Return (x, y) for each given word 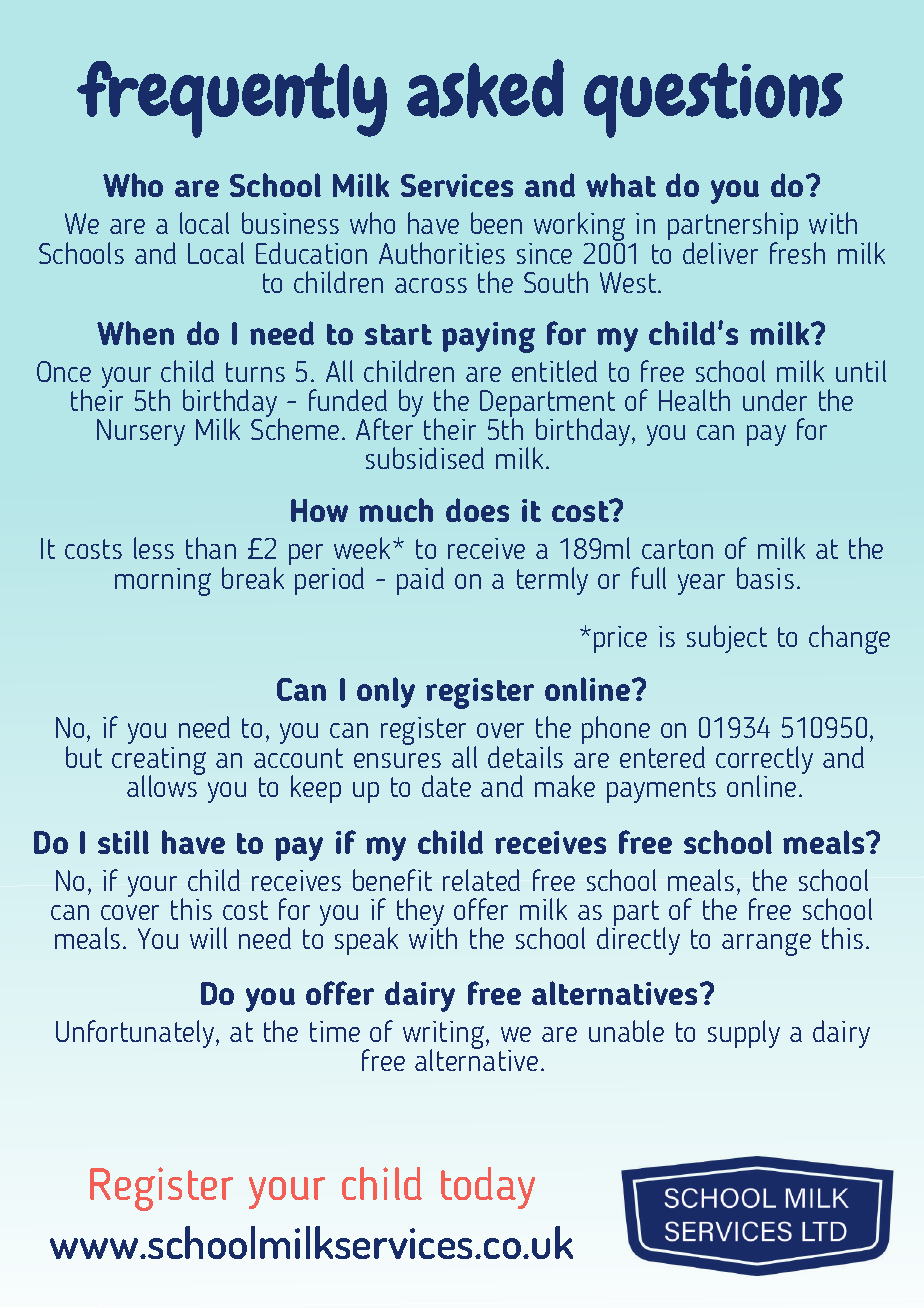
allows (163, 785)
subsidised (425, 458)
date (446, 786)
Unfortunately (135, 1034)
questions (713, 100)
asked (485, 88)
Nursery (141, 432)
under (775, 400)
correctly (764, 761)
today (488, 1188)
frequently (232, 99)
